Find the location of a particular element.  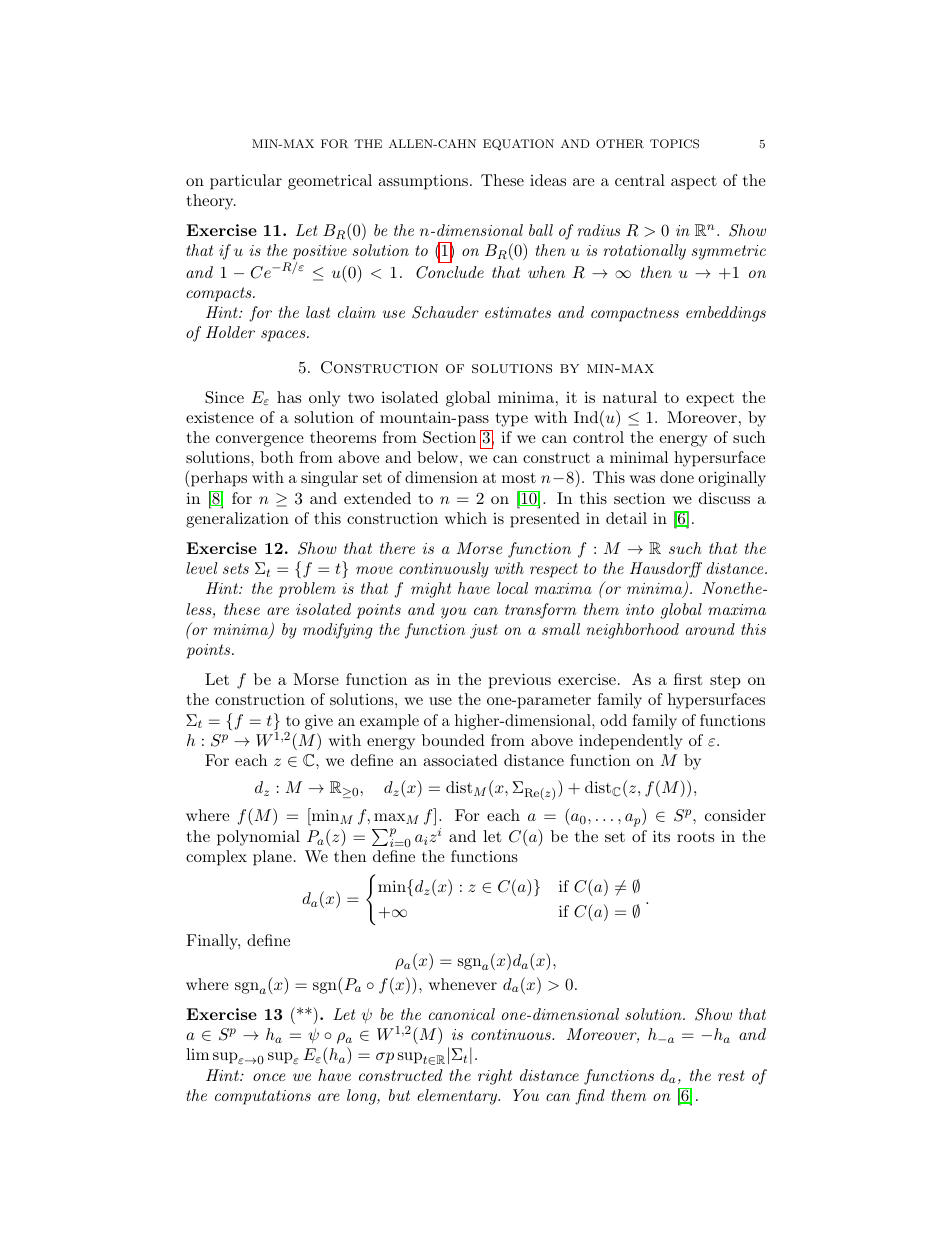

particular is located at coordinates (246, 182).
